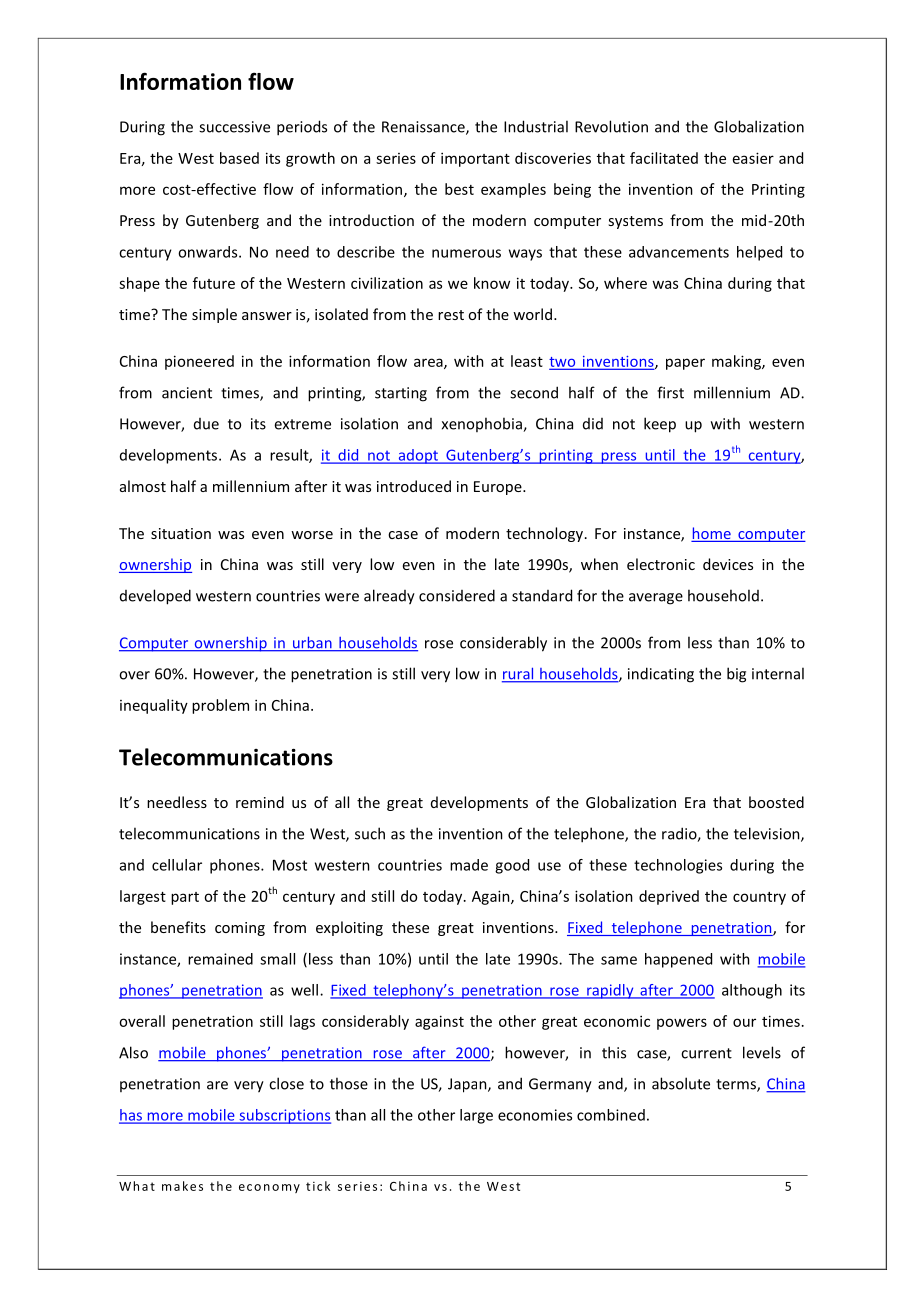  What do you see at coordinates (284, 1116) in the screenshot?
I see `subscriptions` at bounding box center [284, 1116].
